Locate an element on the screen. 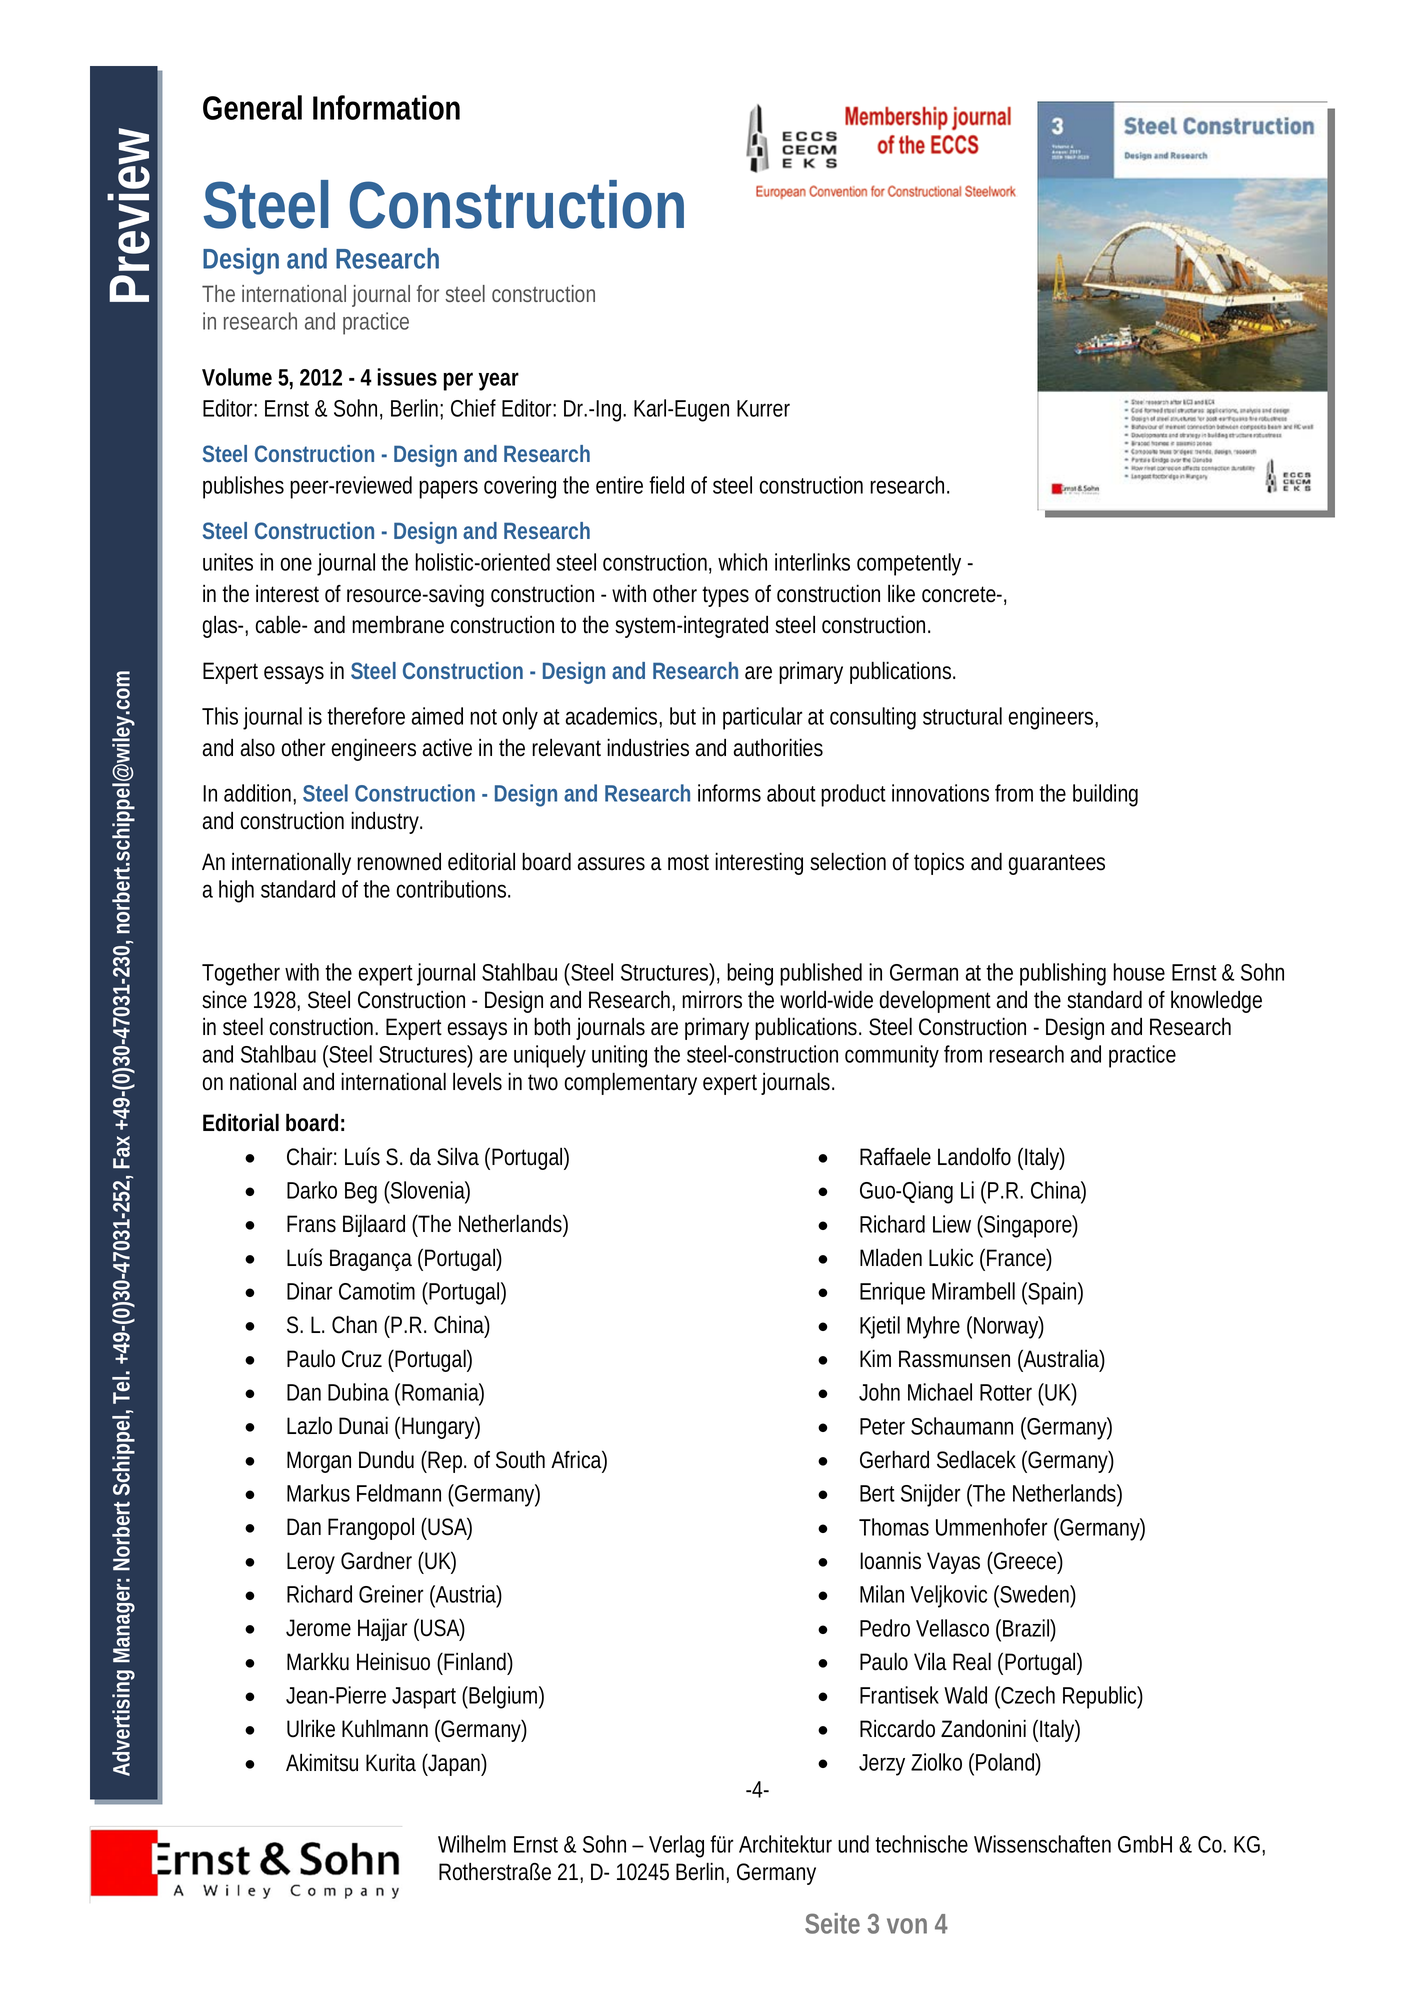  Wilhelm is located at coordinates (472, 1844).
